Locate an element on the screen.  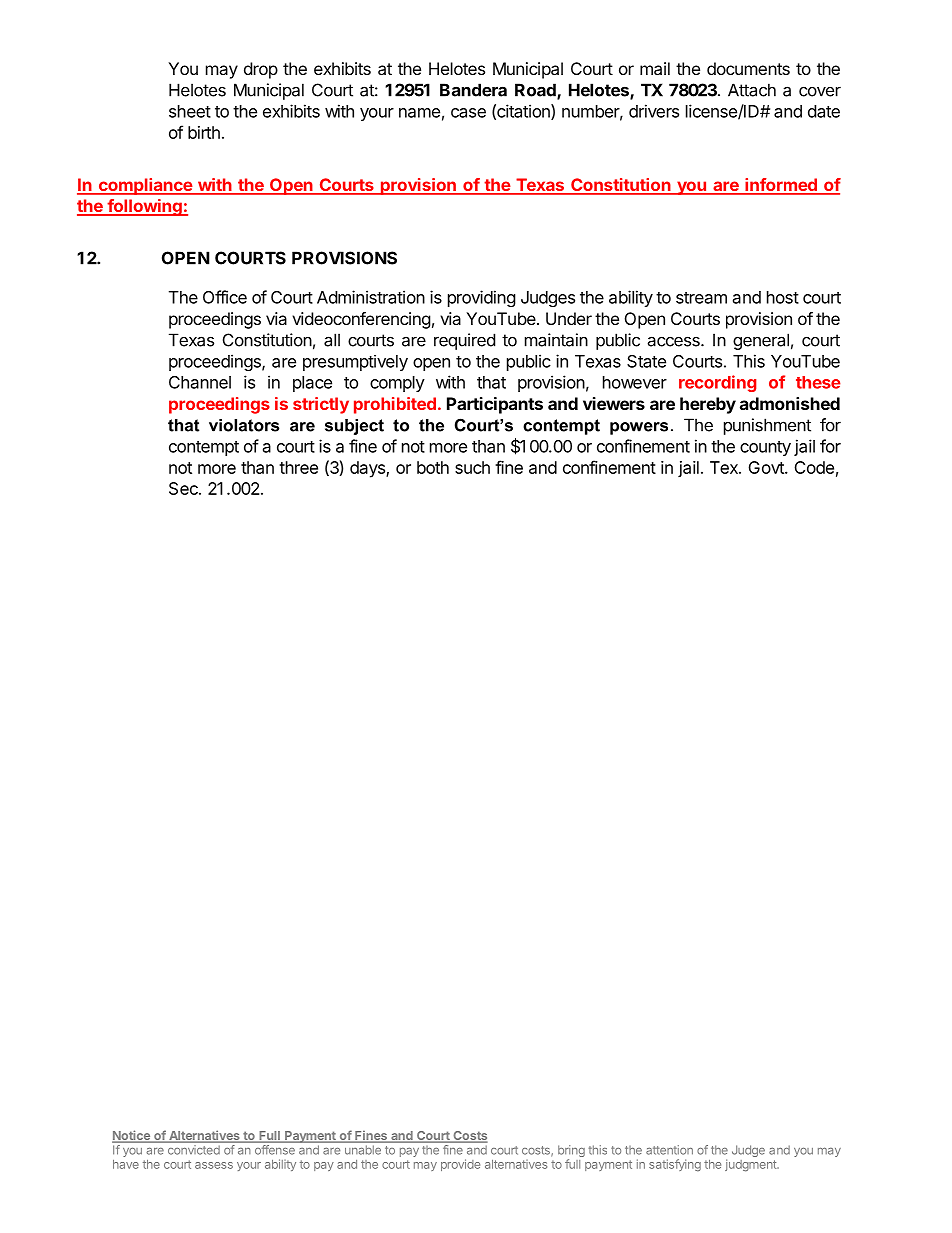
sheet is located at coordinates (190, 111).
